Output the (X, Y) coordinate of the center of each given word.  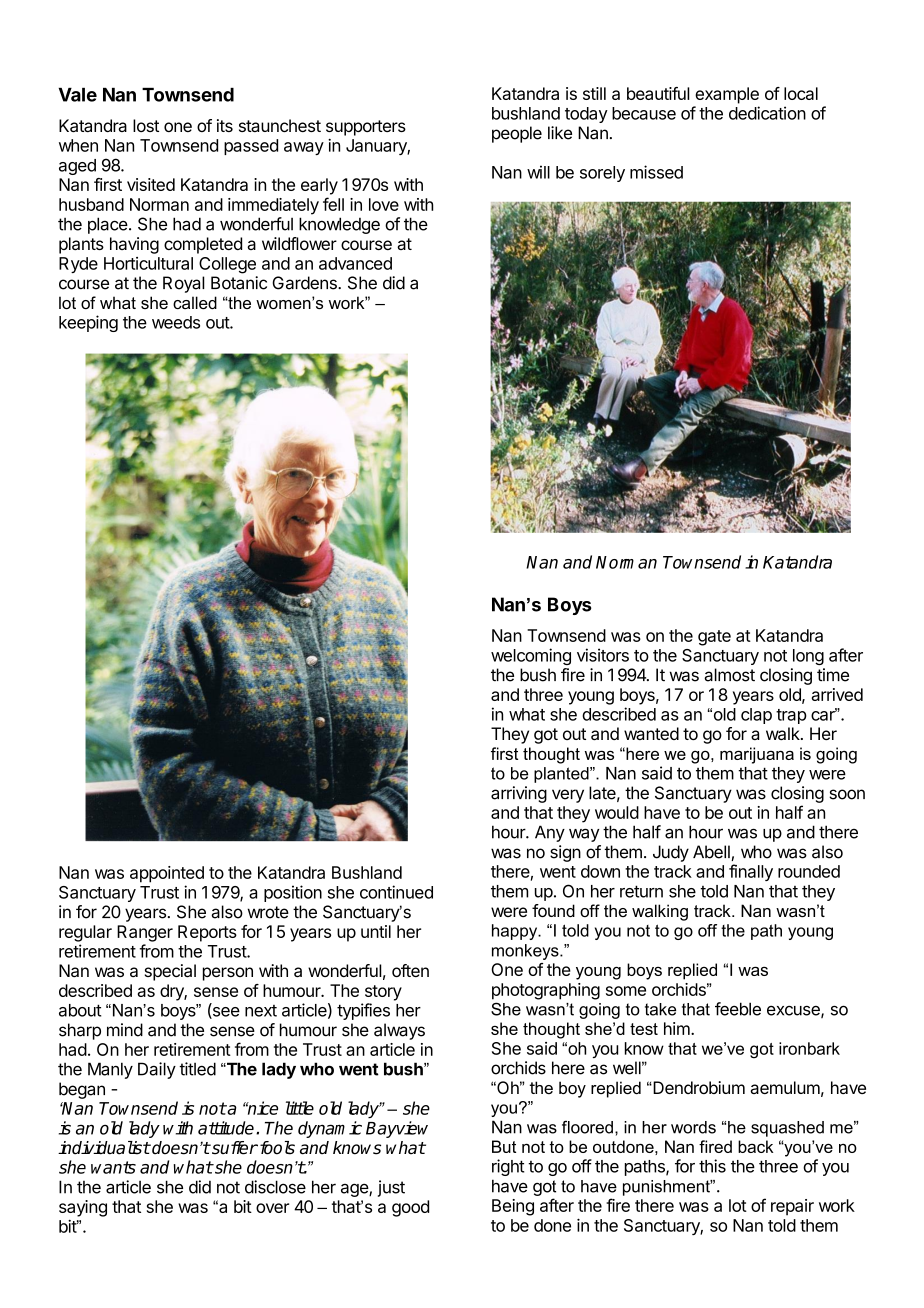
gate (714, 638)
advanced (355, 263)
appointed (167, 874)
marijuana (757, 755)
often (410, 970)
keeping (88, 323)
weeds (176, 322)
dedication (767, 113)
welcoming (531, 656)
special (170, 972)
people (517, 134)
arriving (519, 794)
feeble (738, 1009)
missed (656, 172)
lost (146, 125)
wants (113, 1167)
